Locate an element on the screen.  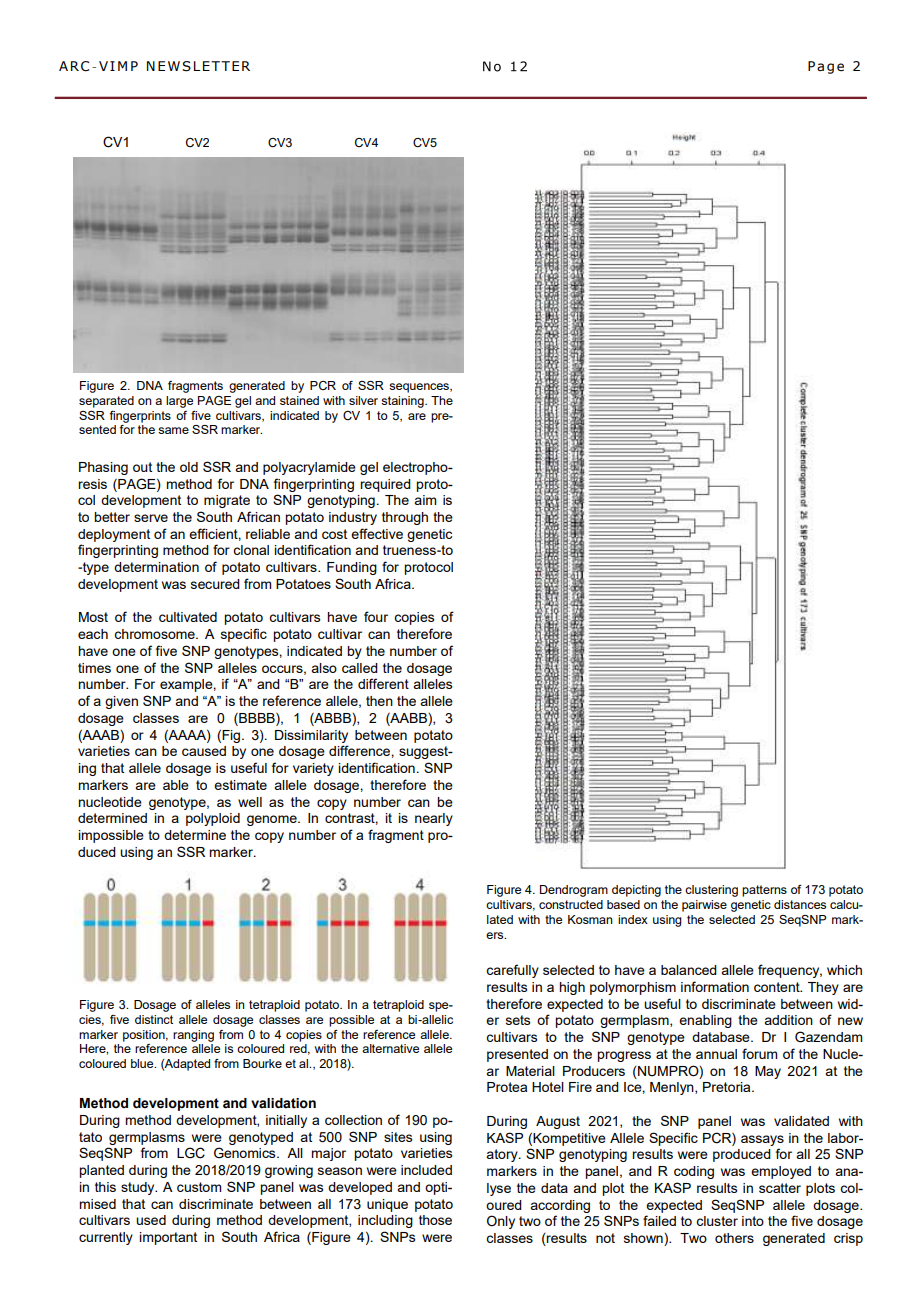
nearly is located at coordinates (434, 819).
